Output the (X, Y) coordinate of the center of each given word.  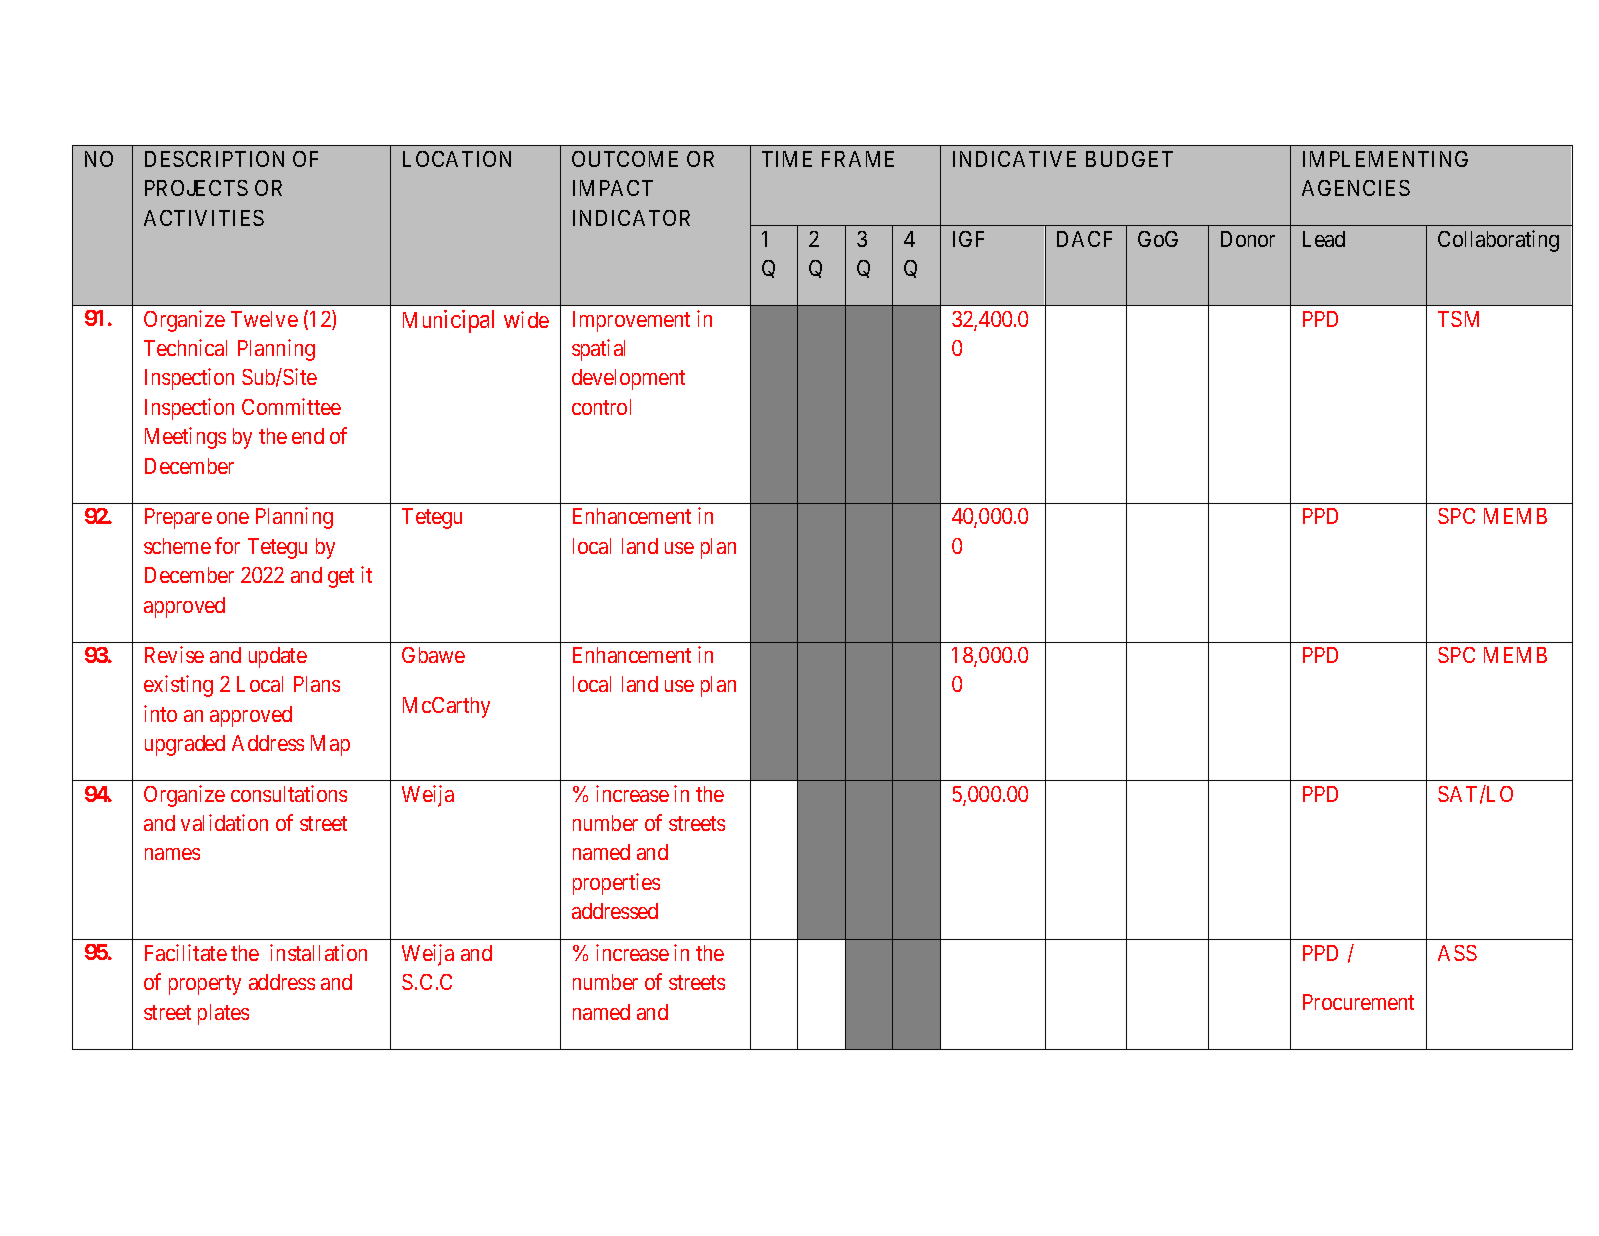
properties (616, 884)
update (278, 657)
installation (318, 952)
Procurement (1358, 1002)
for (227, 545)
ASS (1457, 953)
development (628, 379)
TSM (1458, 319)
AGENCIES (1356, 188)
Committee (291, 406)
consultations (289, 793)
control (601, 407)
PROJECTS (196, 188)
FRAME (858, 159)
